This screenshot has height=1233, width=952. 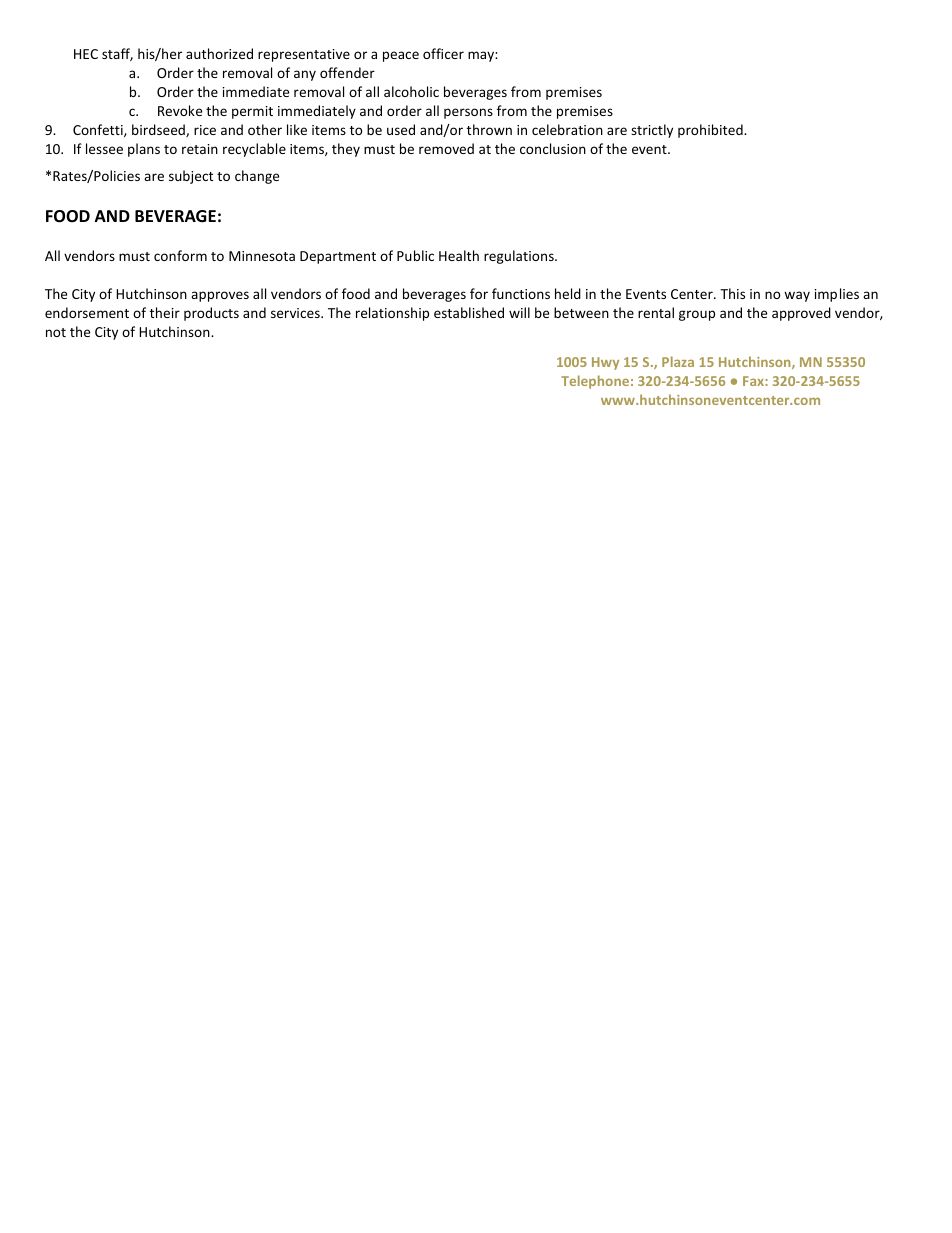 I want to click on plans, so click(x=144, y=150).
